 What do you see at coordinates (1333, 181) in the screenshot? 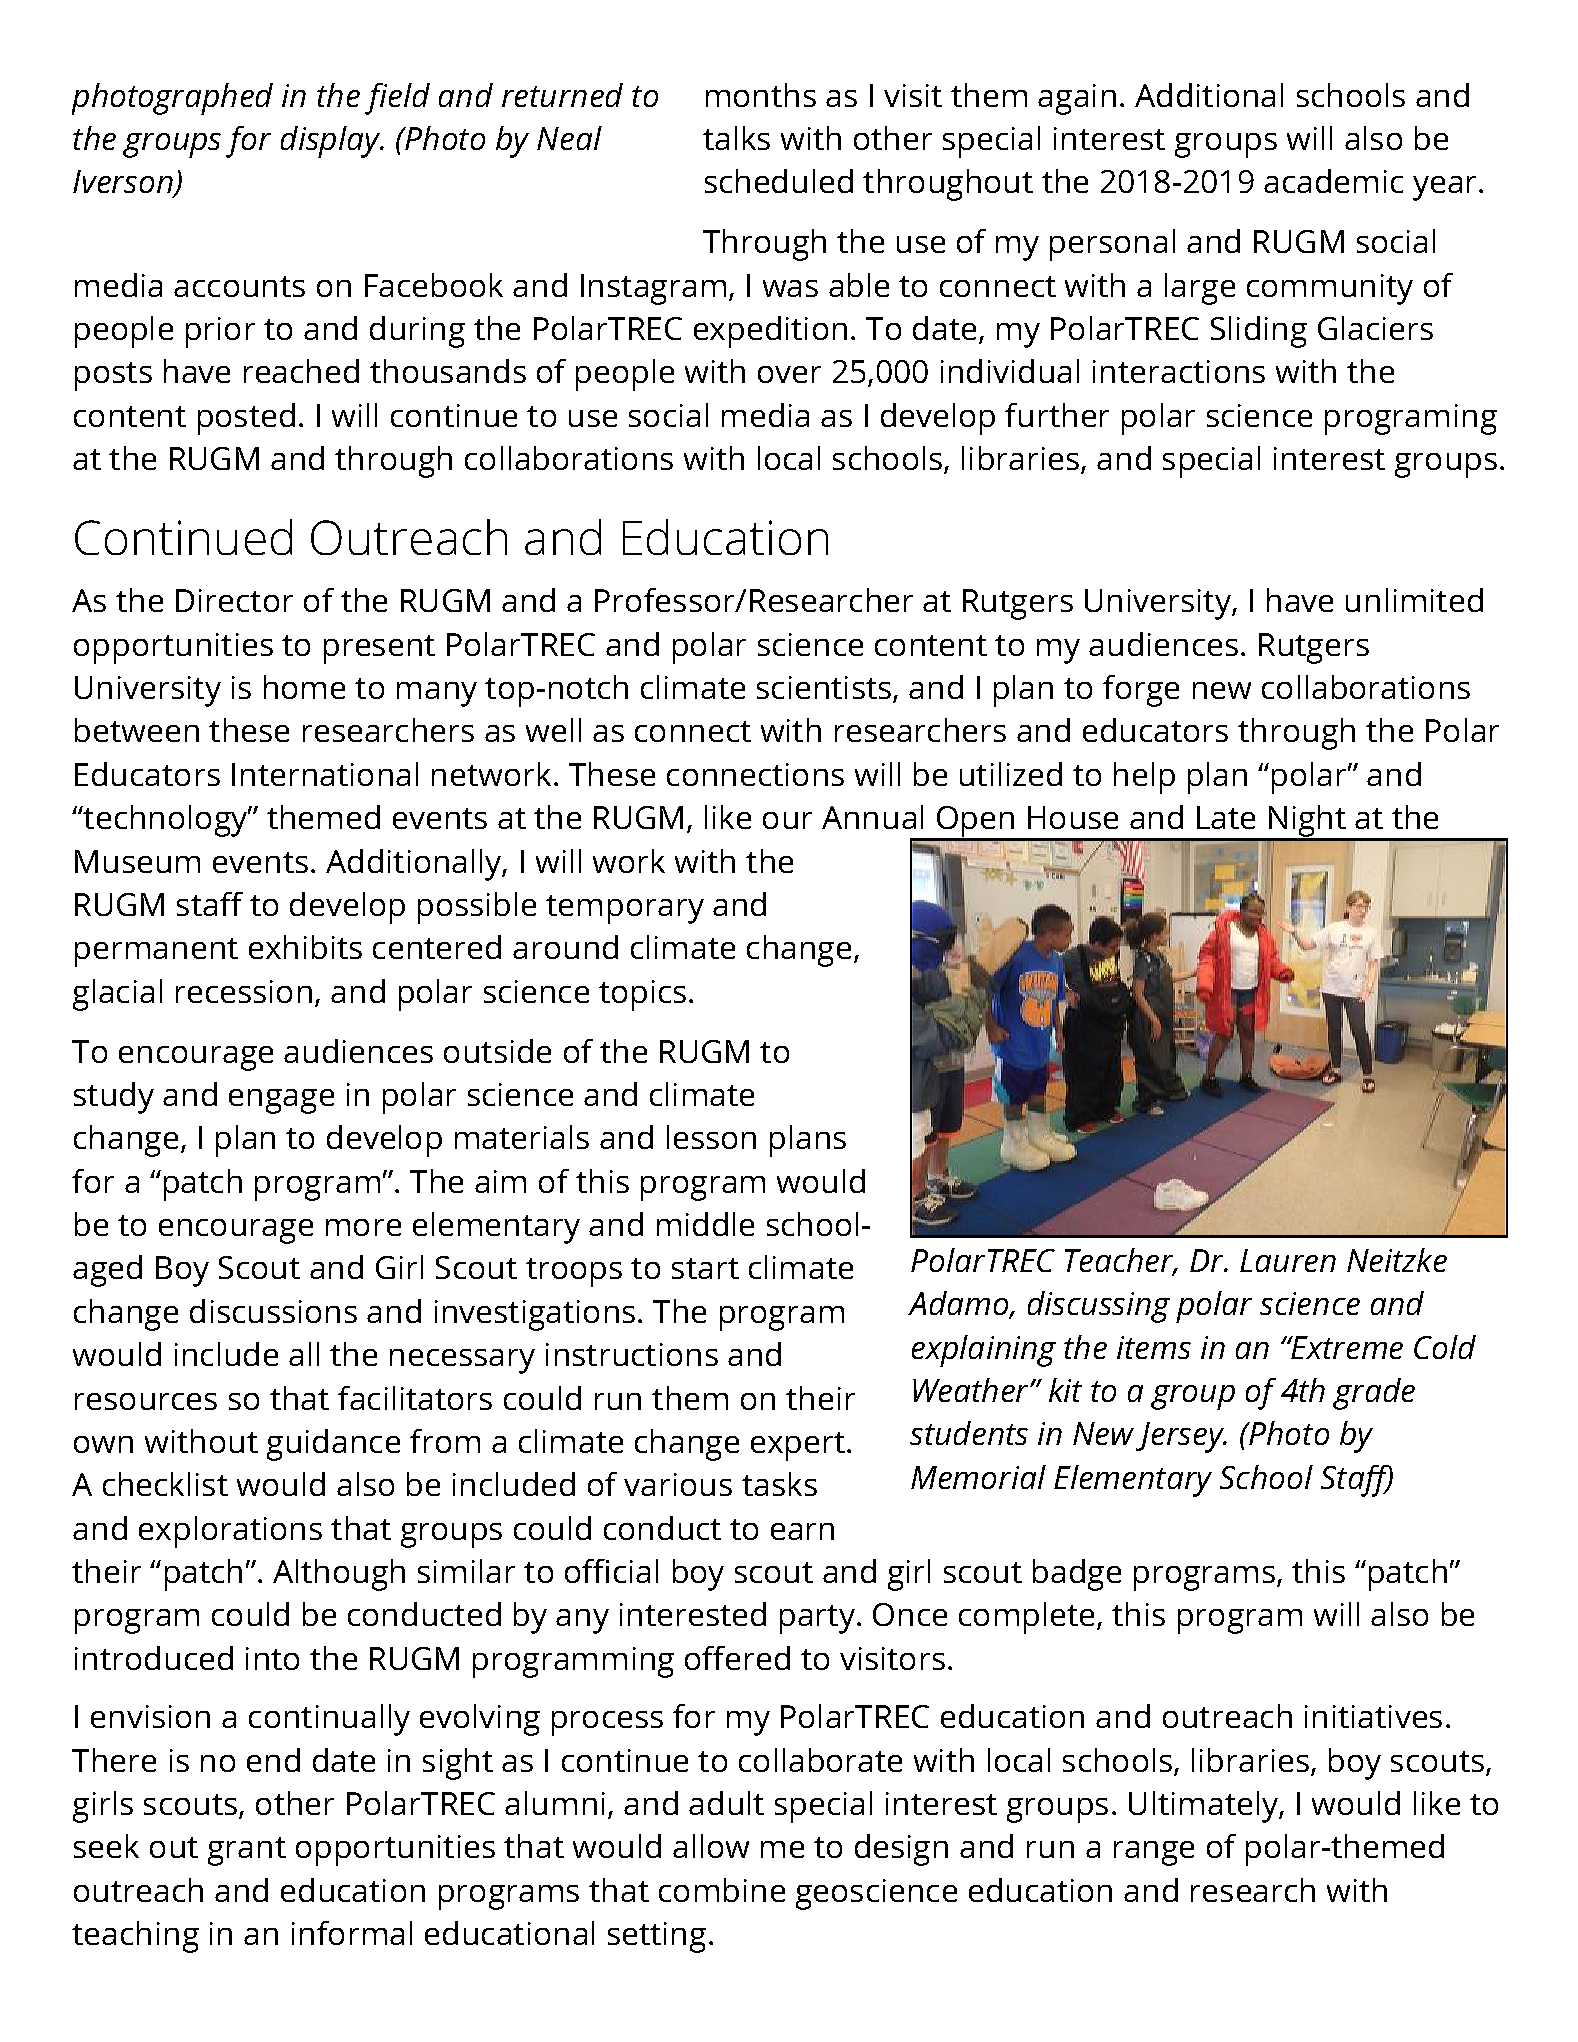
I see `academic` at bounding box center [1333, 181].
